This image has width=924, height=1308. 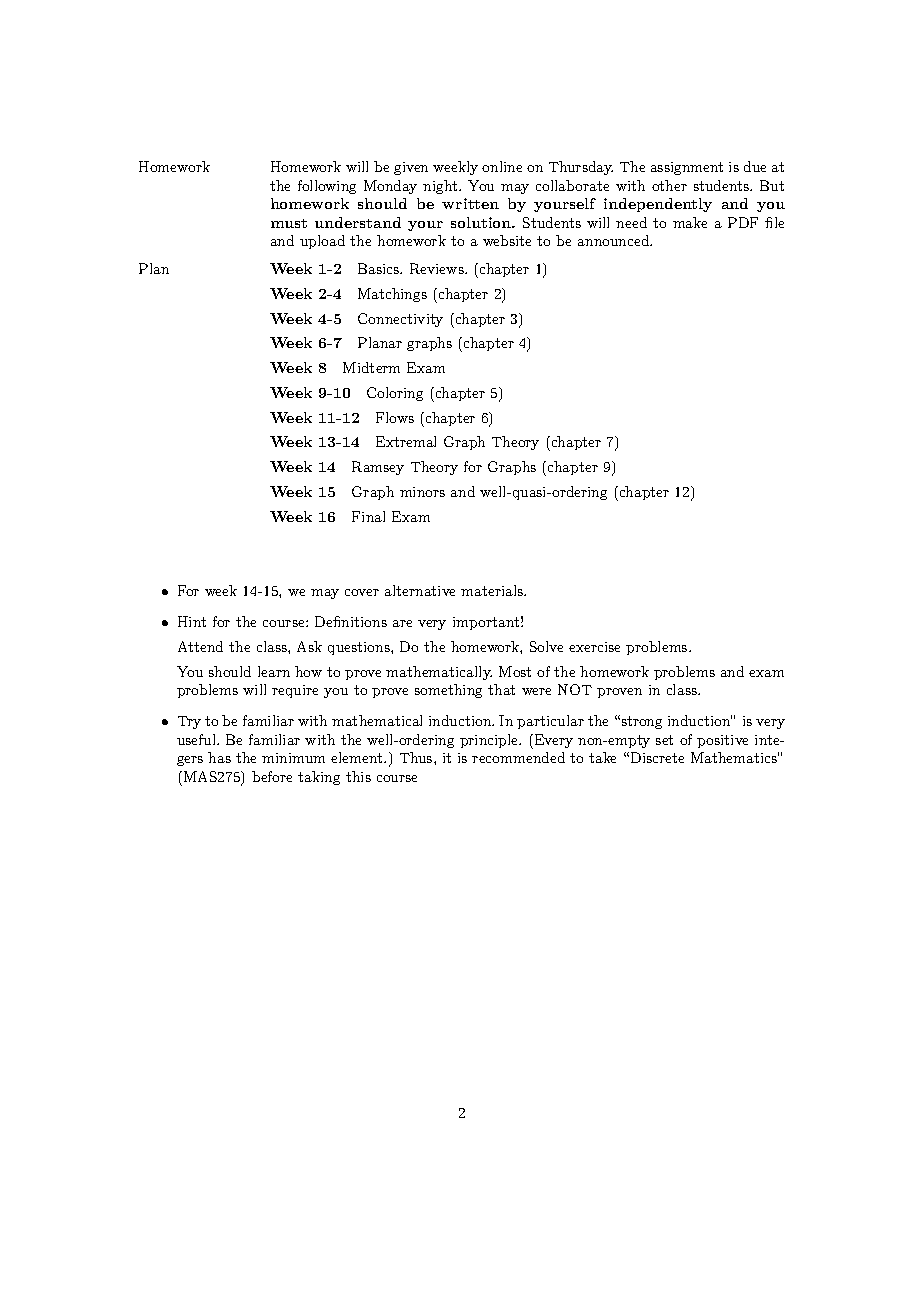 What do you see at coordinates (293, 758) in the image?
I see `minimum` at bounding box center [293, 758].
